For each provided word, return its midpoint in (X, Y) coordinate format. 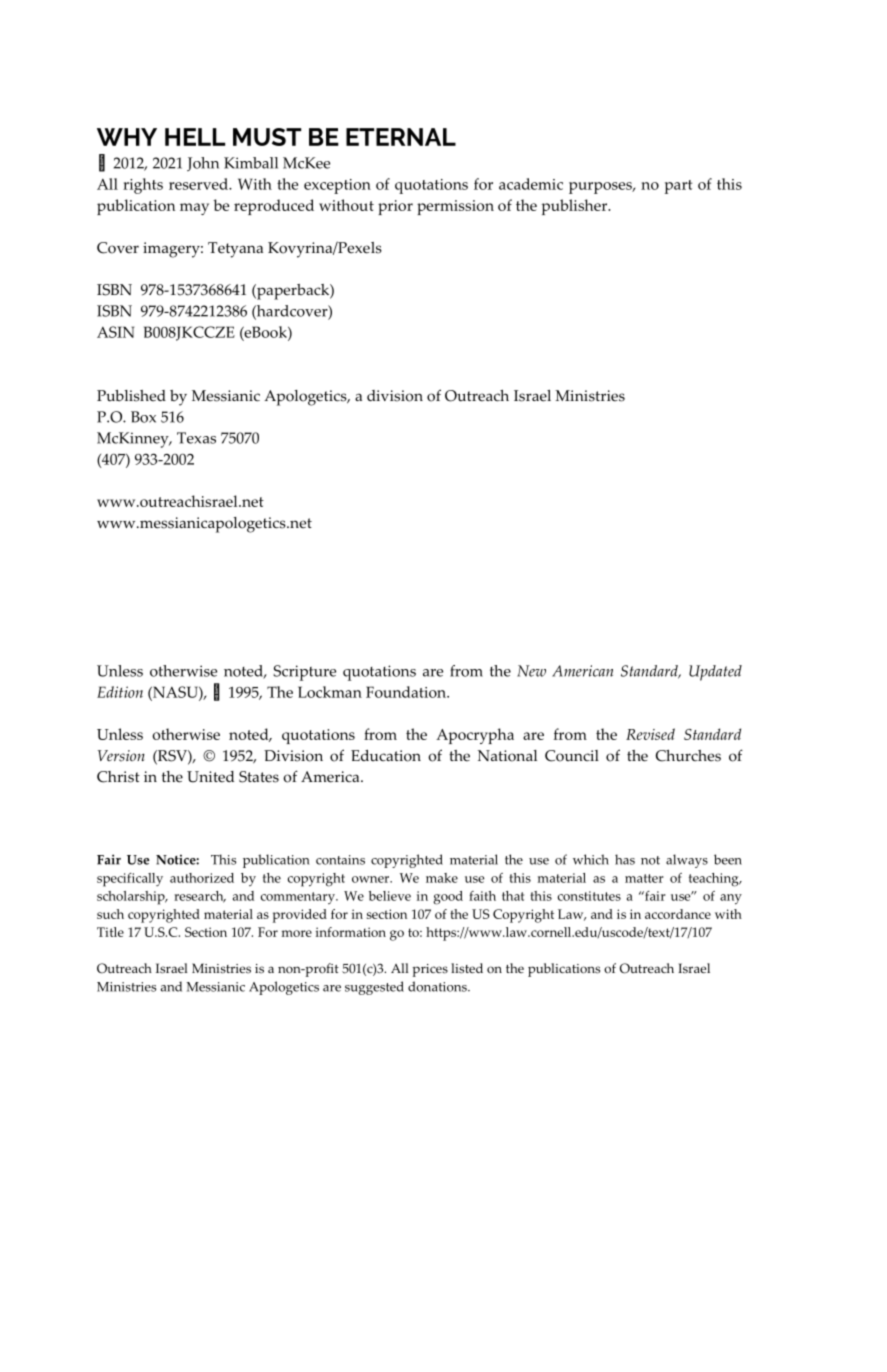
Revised (650, 734)
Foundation (407, 692)
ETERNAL (401, 137)
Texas (196, 438)
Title (110, 932)
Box (143, 417)
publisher (576, 207)
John (203, 164)
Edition (120, 692)
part (678, 187)
